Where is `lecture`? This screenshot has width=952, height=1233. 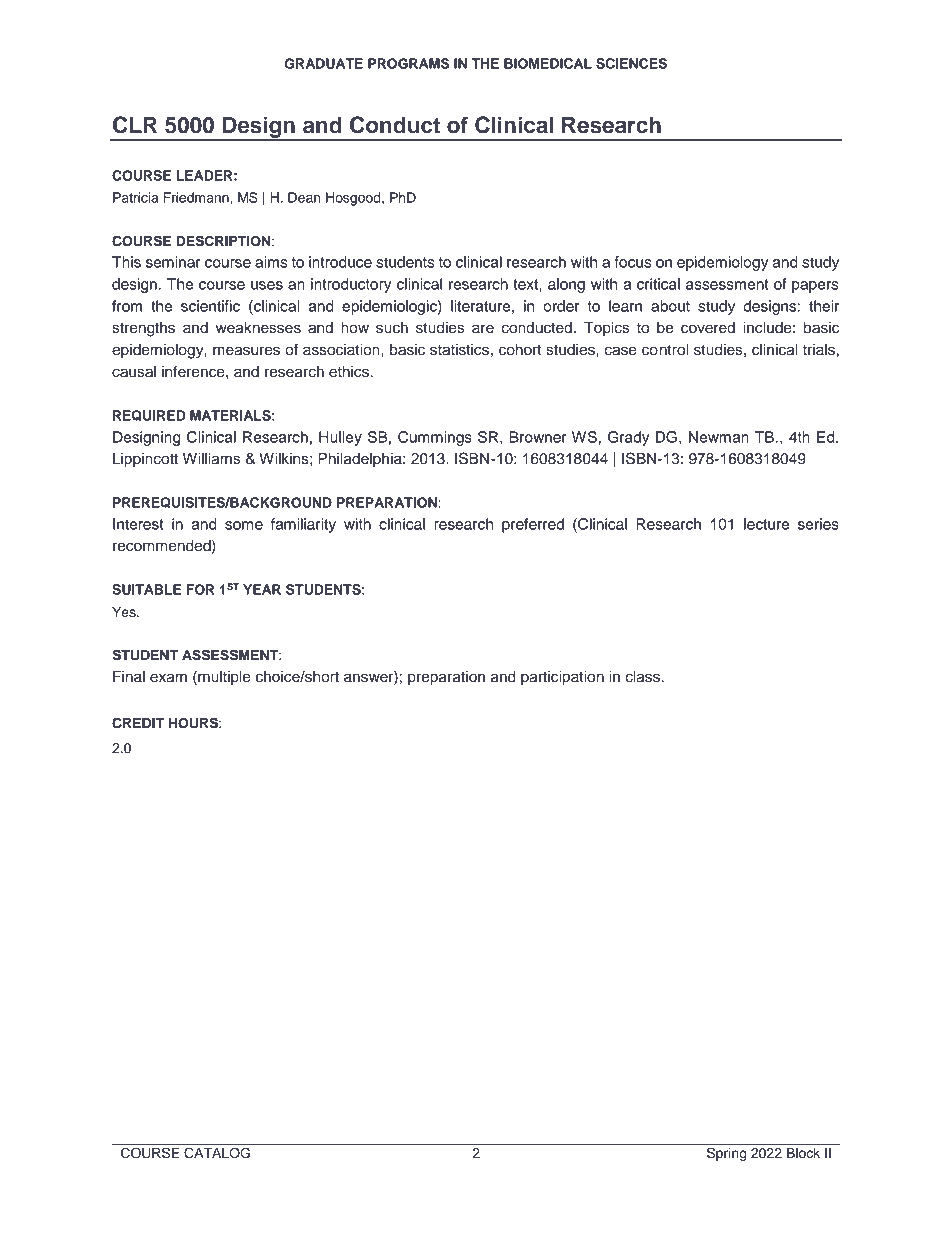 lecture is located at coordinates (766, 524).
